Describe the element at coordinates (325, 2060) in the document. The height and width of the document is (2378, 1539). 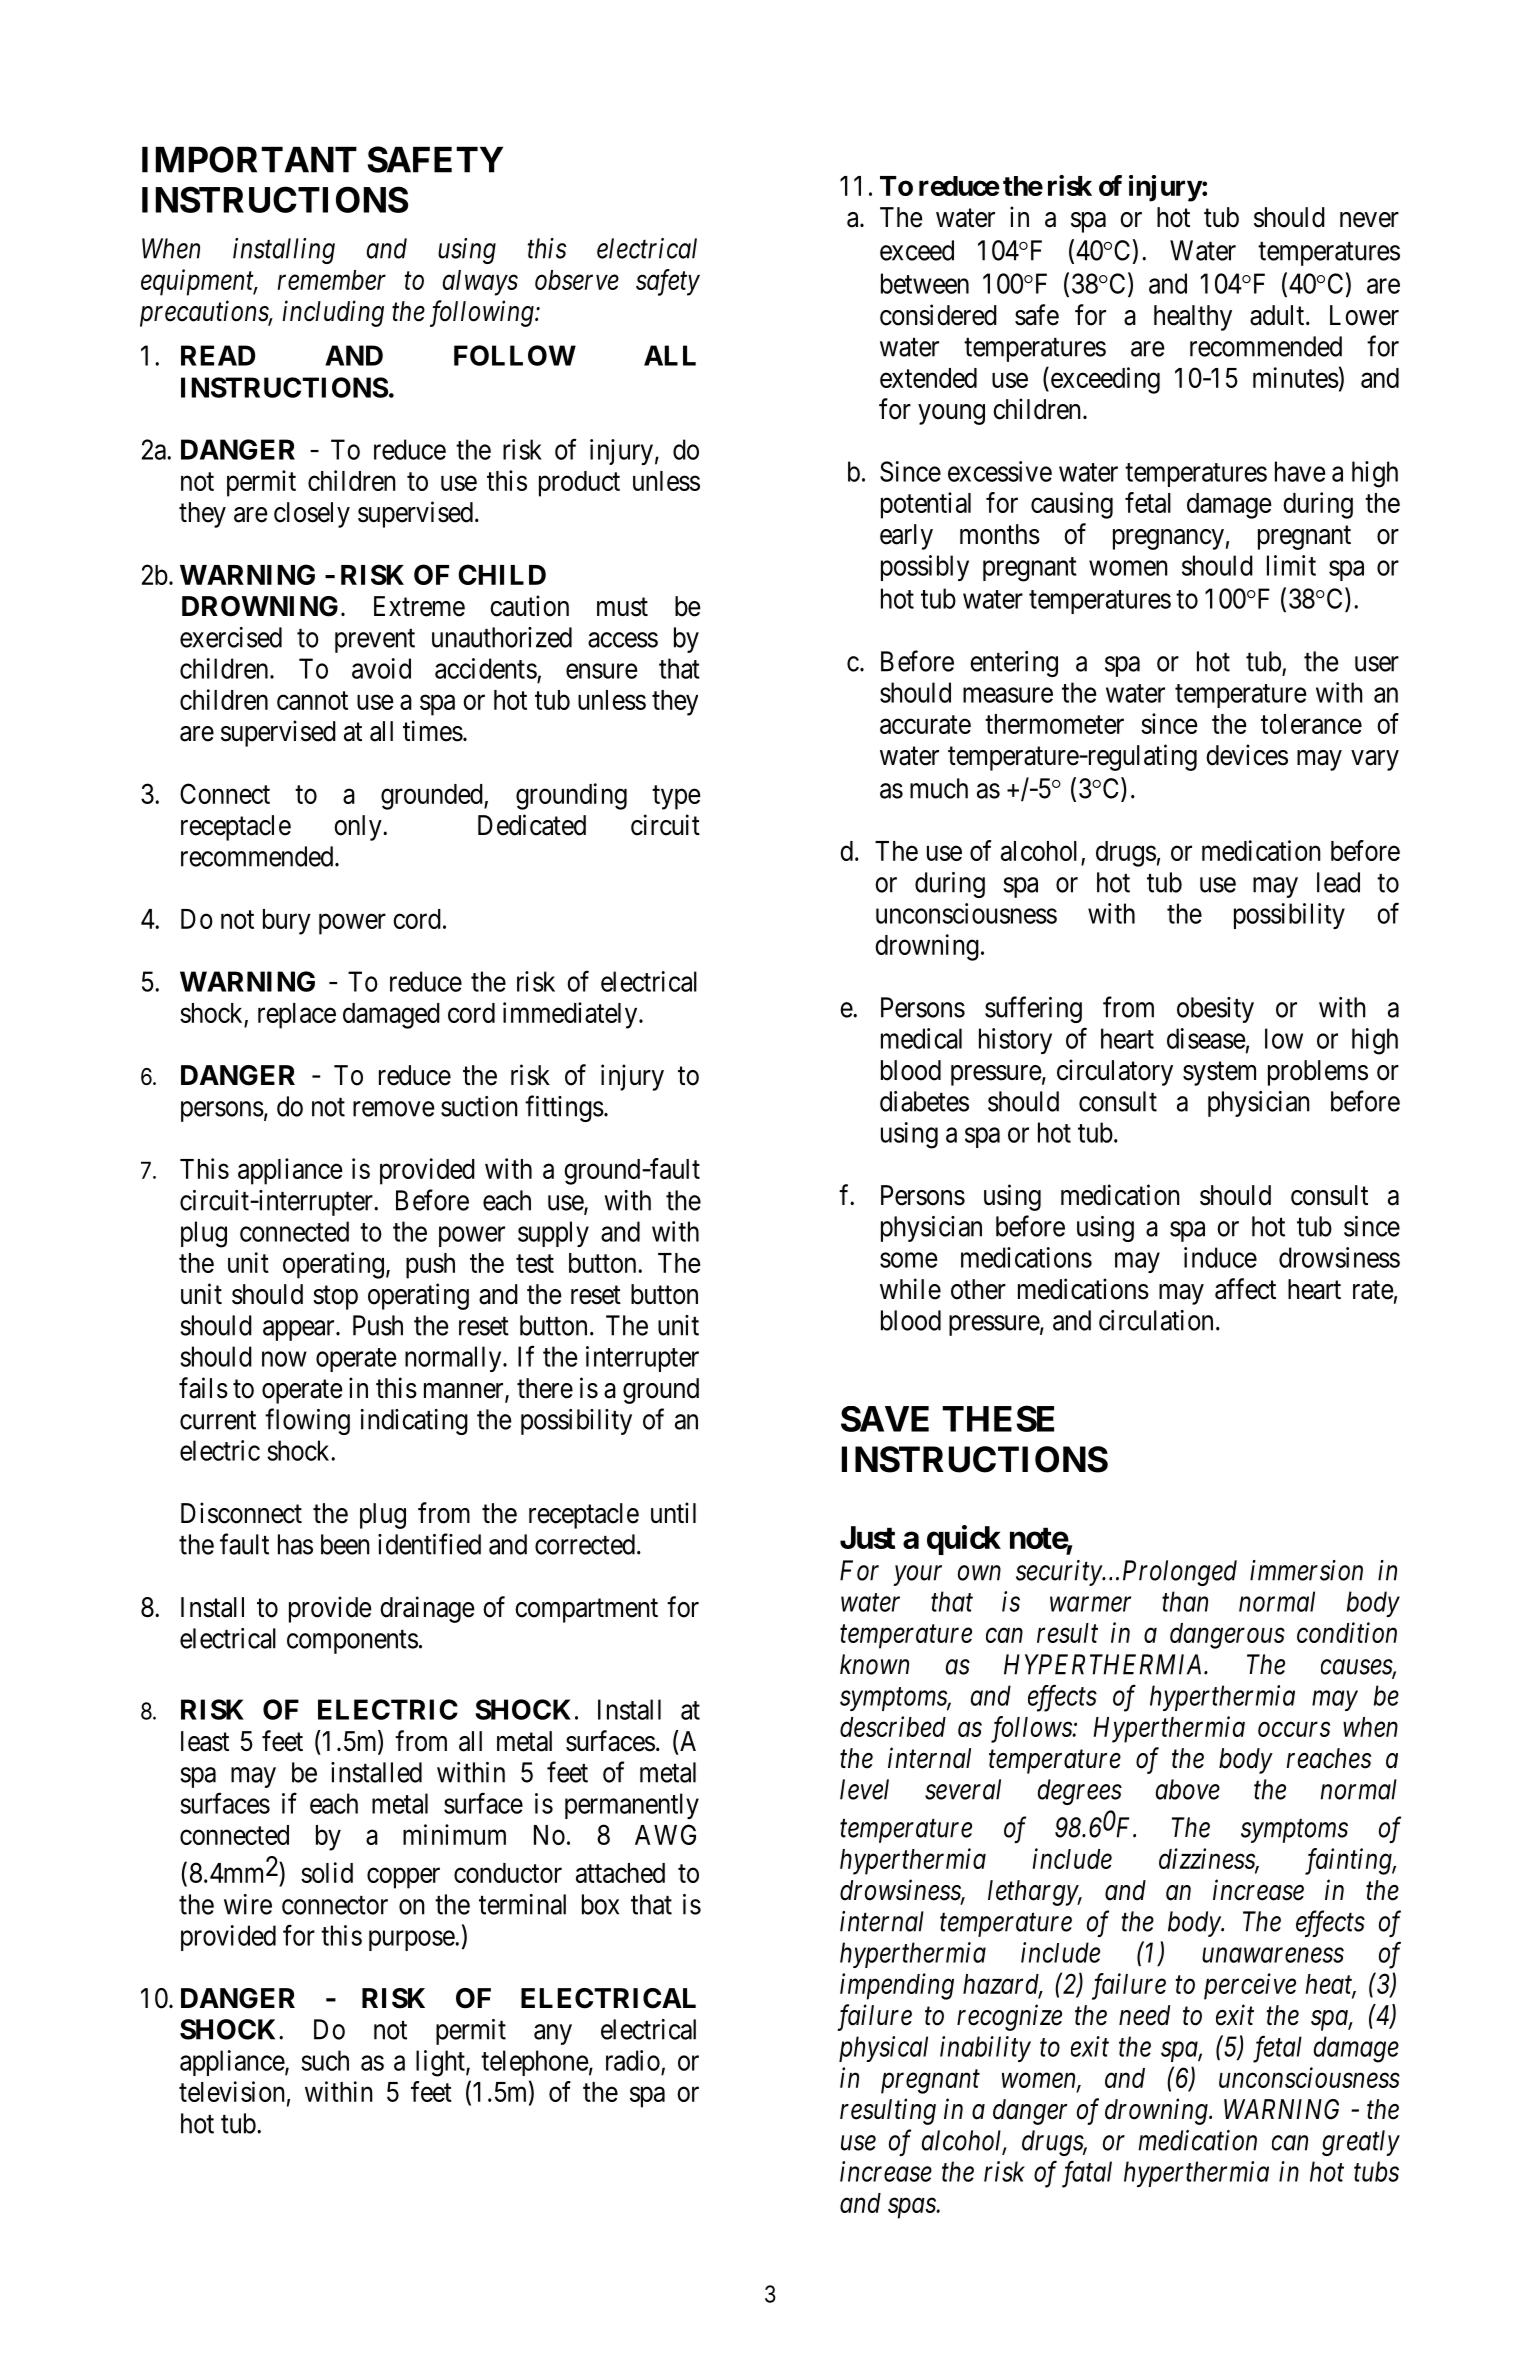
I see `such` at that location.
